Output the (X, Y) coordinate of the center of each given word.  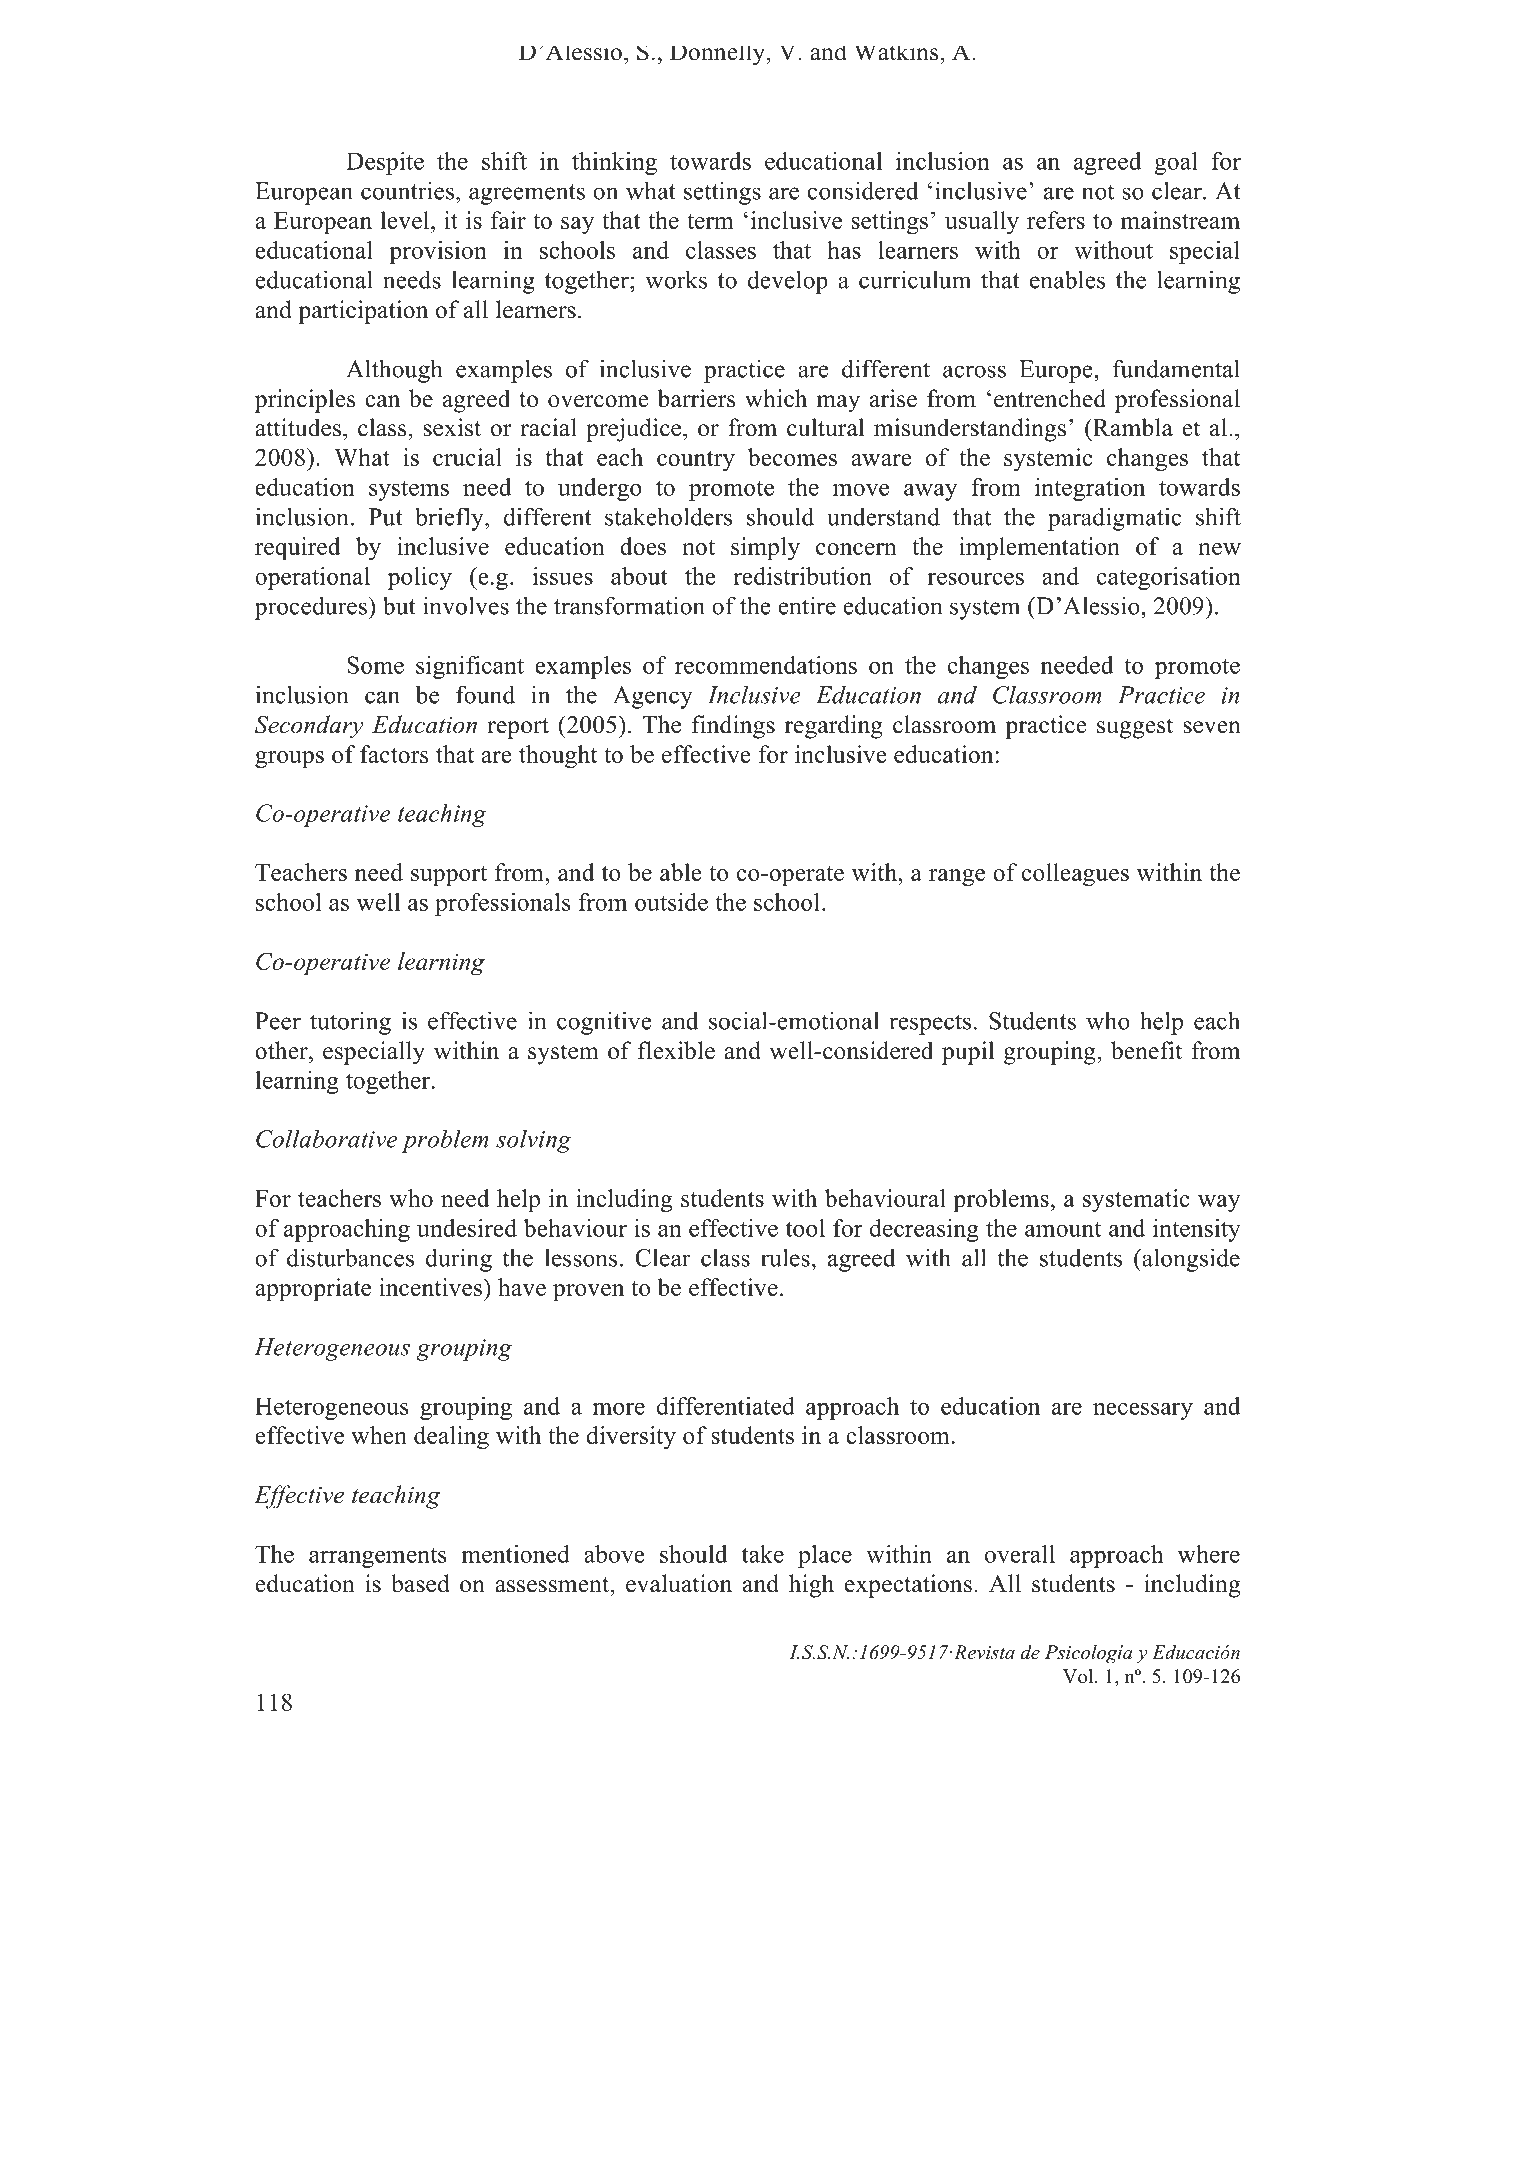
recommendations (766, 665)
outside (671, 902)
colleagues (1075, 875)
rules (785, 1257)
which (776, 398)
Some (375, 665)
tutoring (350, 1023)
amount (1063, 1229)
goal (1176, 163)
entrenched (1050, 398)
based (420, 1583)
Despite (385, 163)
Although (394, 371)
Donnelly (718, 56)
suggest (1135, 728)
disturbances (350, 1257)
